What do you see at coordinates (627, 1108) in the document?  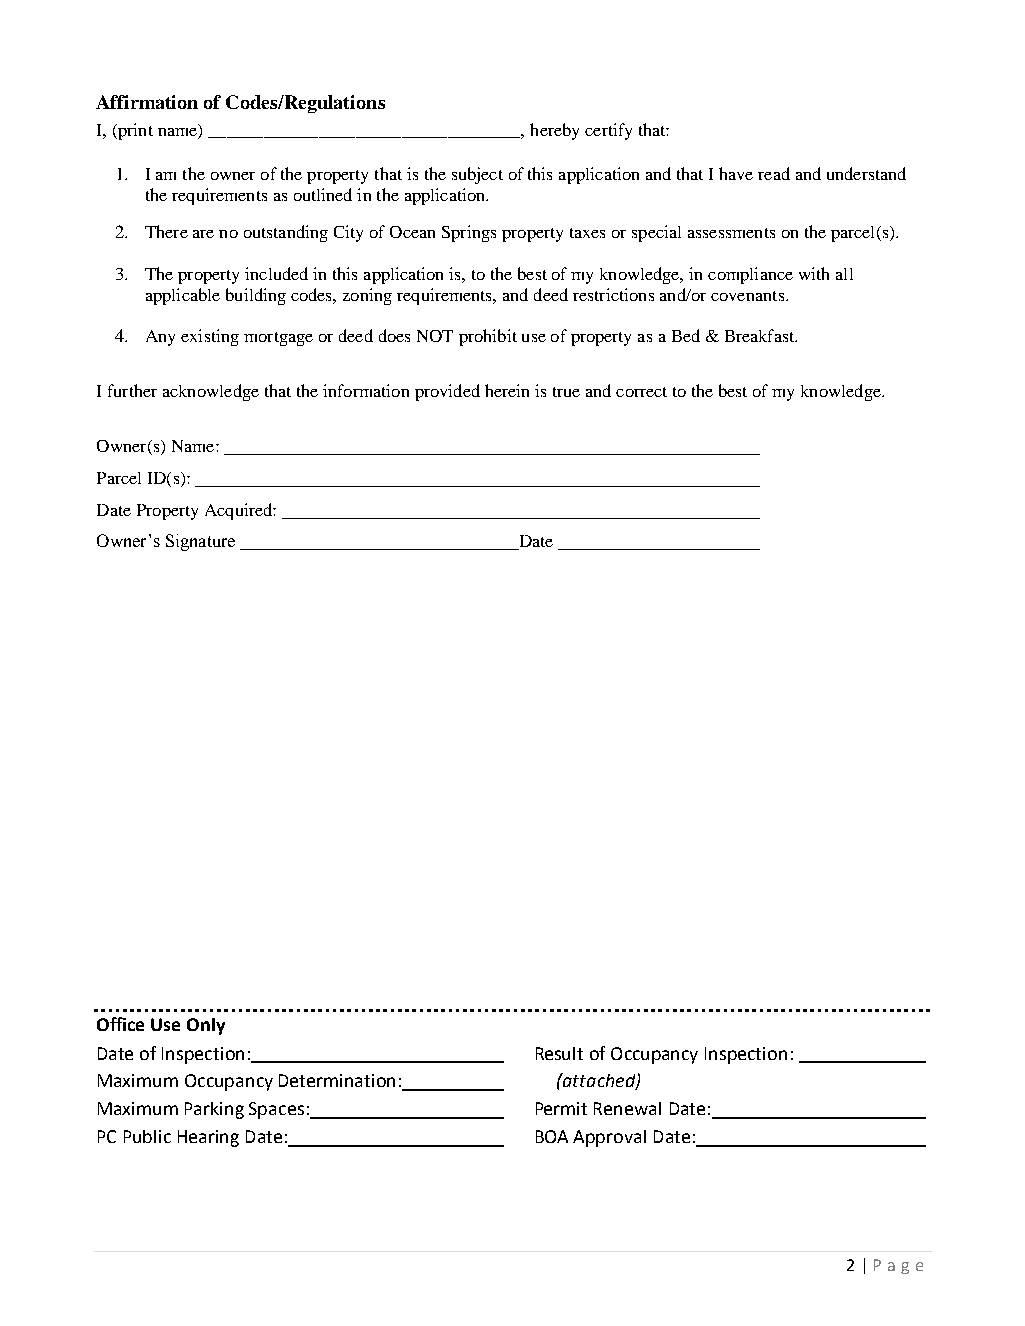 I see `Renewal` at bounding box center [627, 1108].
